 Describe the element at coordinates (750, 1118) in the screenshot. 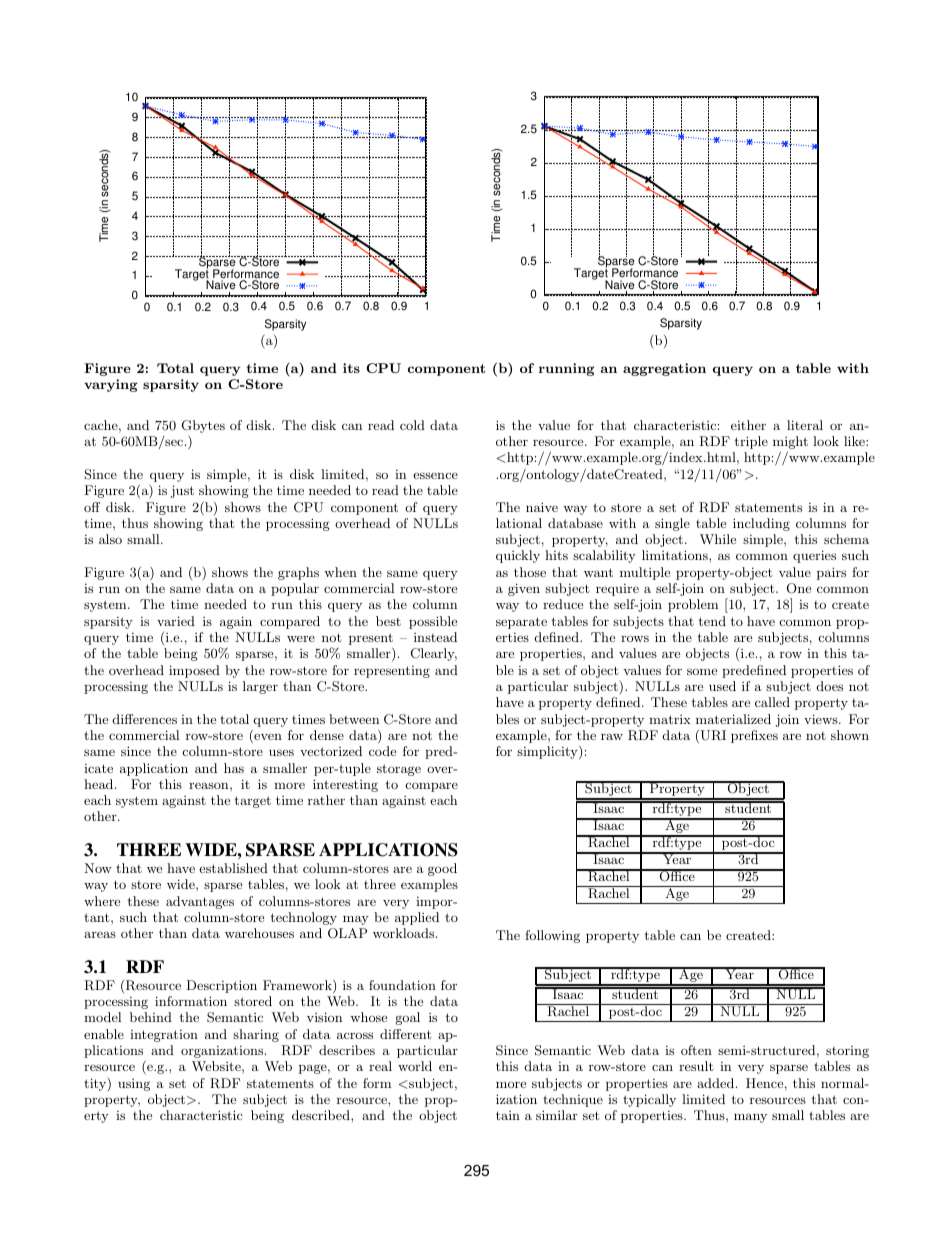

I see `many` at that location.
